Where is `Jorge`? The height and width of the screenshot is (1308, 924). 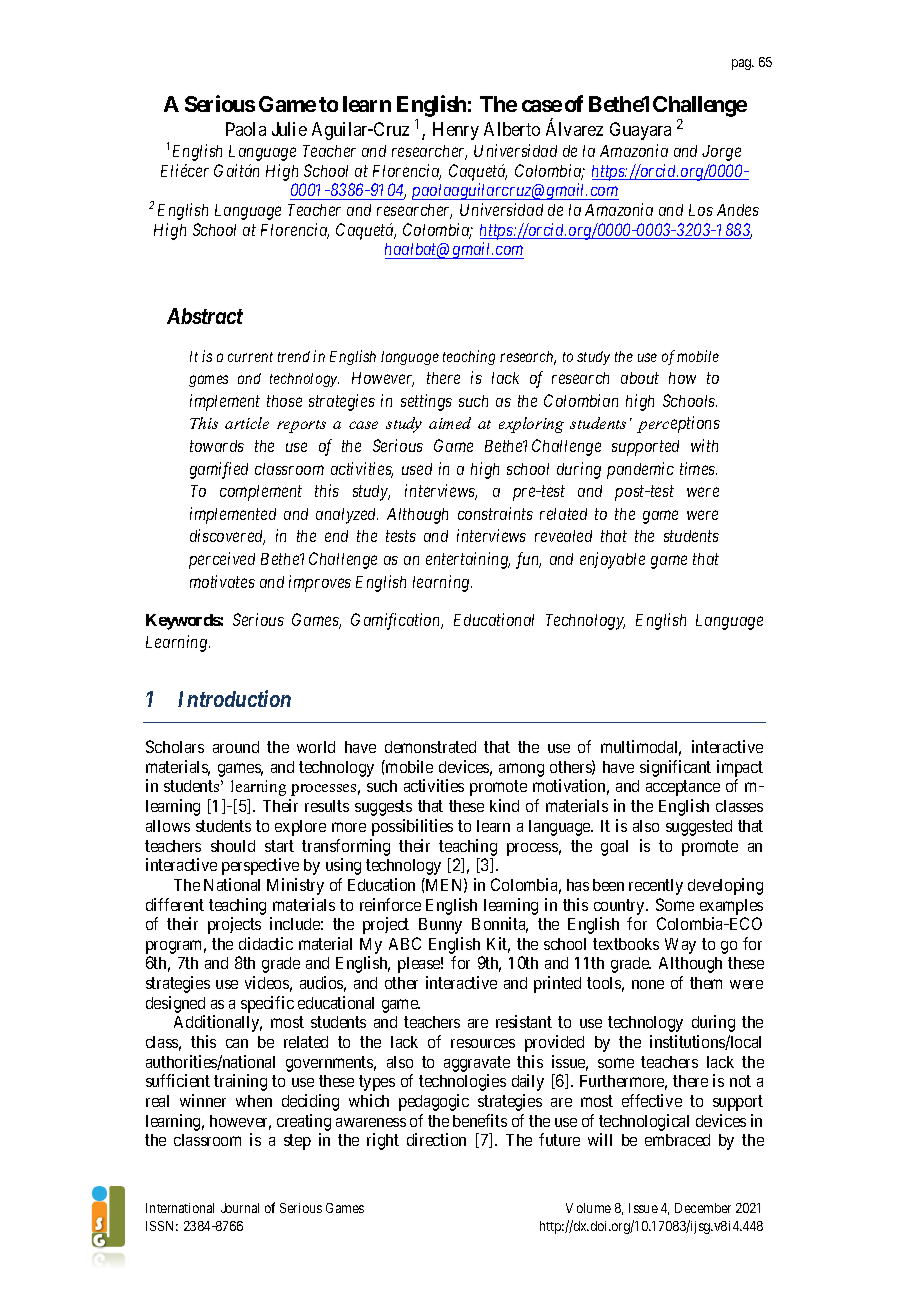
Jorge is located at coordinates (721, 153).
